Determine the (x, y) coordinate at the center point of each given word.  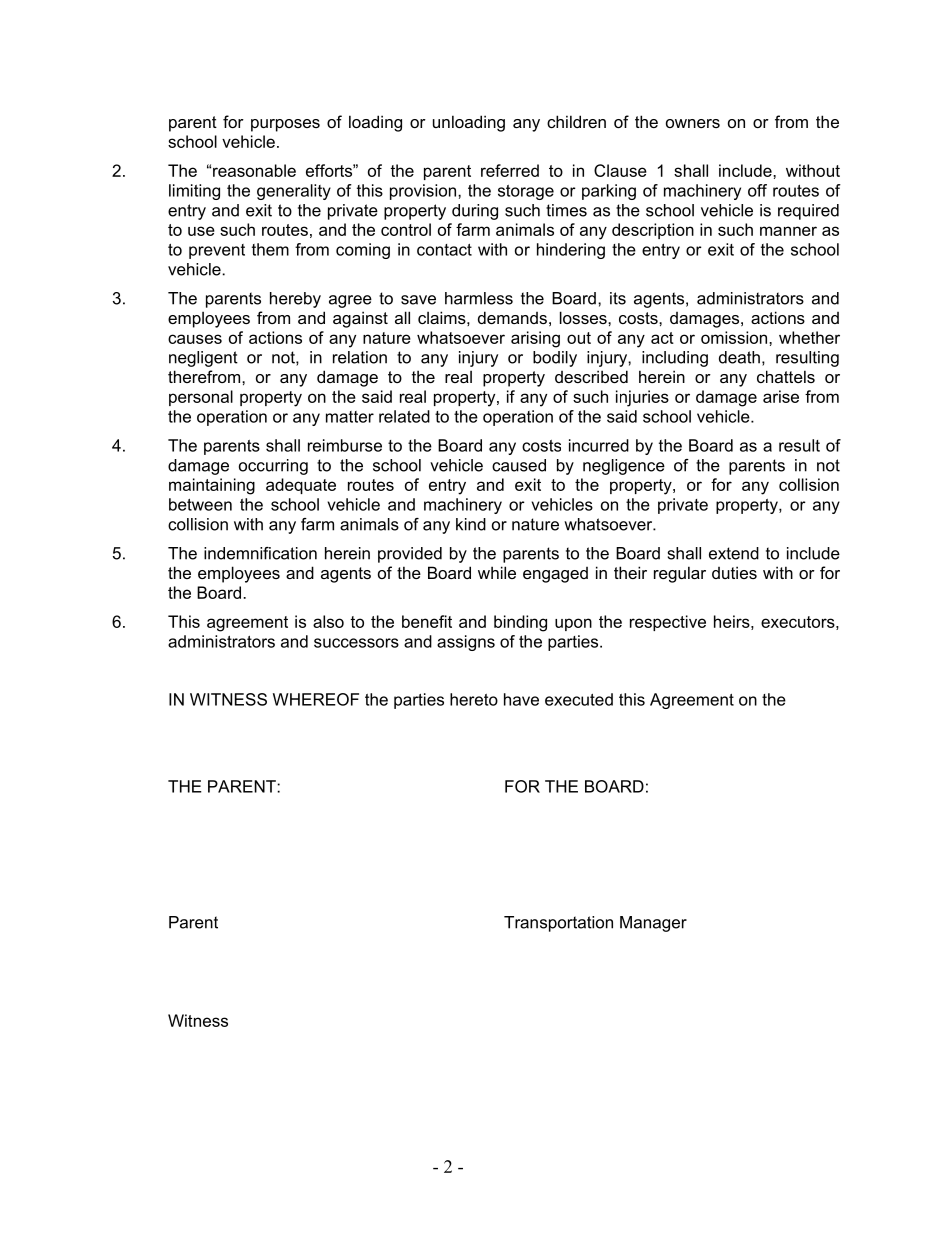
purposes (285, 125)
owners (693, 123)
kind (471, 524)
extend (734, 553)
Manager (653, 924)
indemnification (260, 553)
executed (579, 699)
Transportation (558, 924)
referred (510, 170)
